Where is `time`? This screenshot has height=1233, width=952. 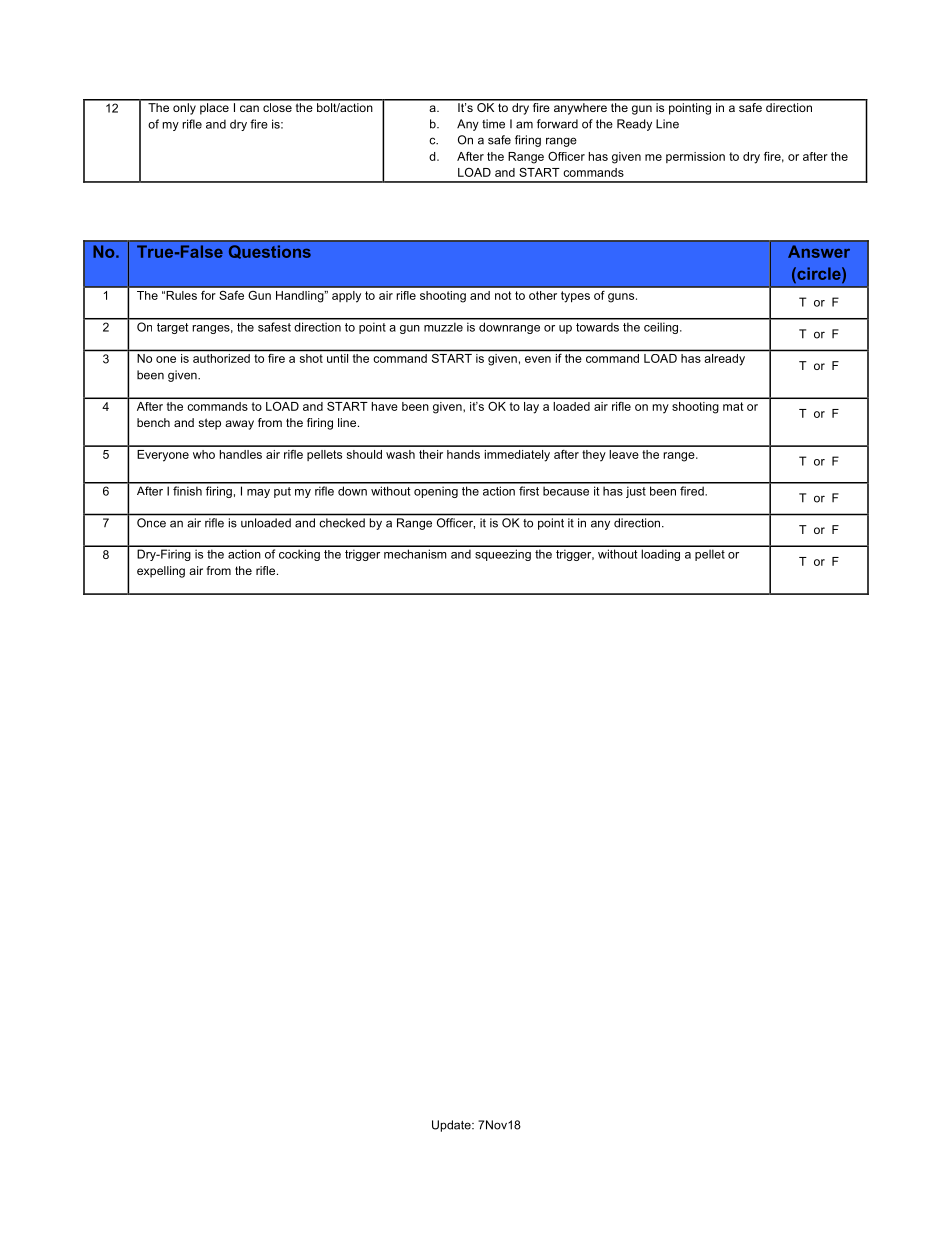 time is located at coordinates (493, 124).
